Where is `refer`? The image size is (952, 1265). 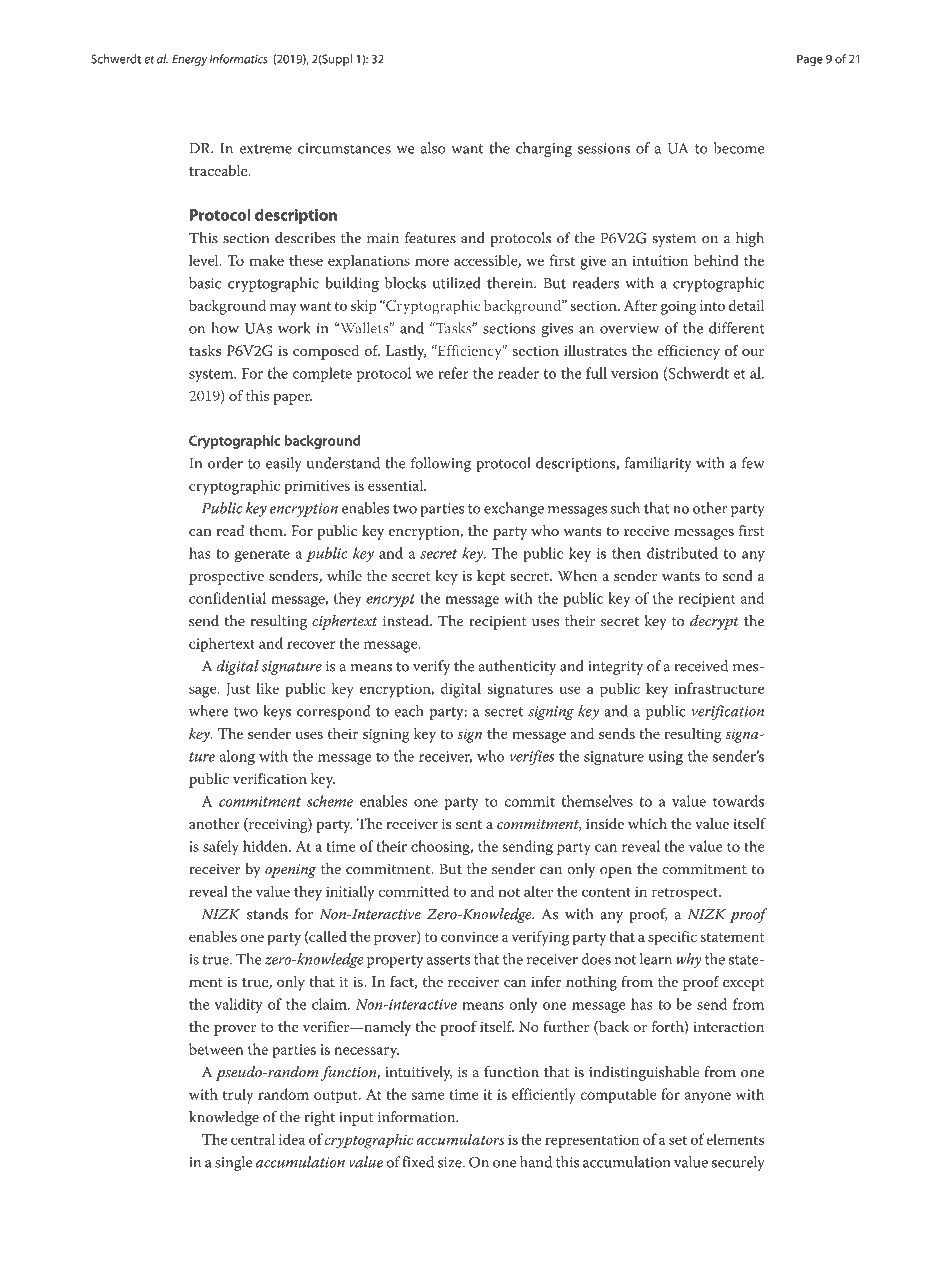 refer is located at coordinates (453, 373).
